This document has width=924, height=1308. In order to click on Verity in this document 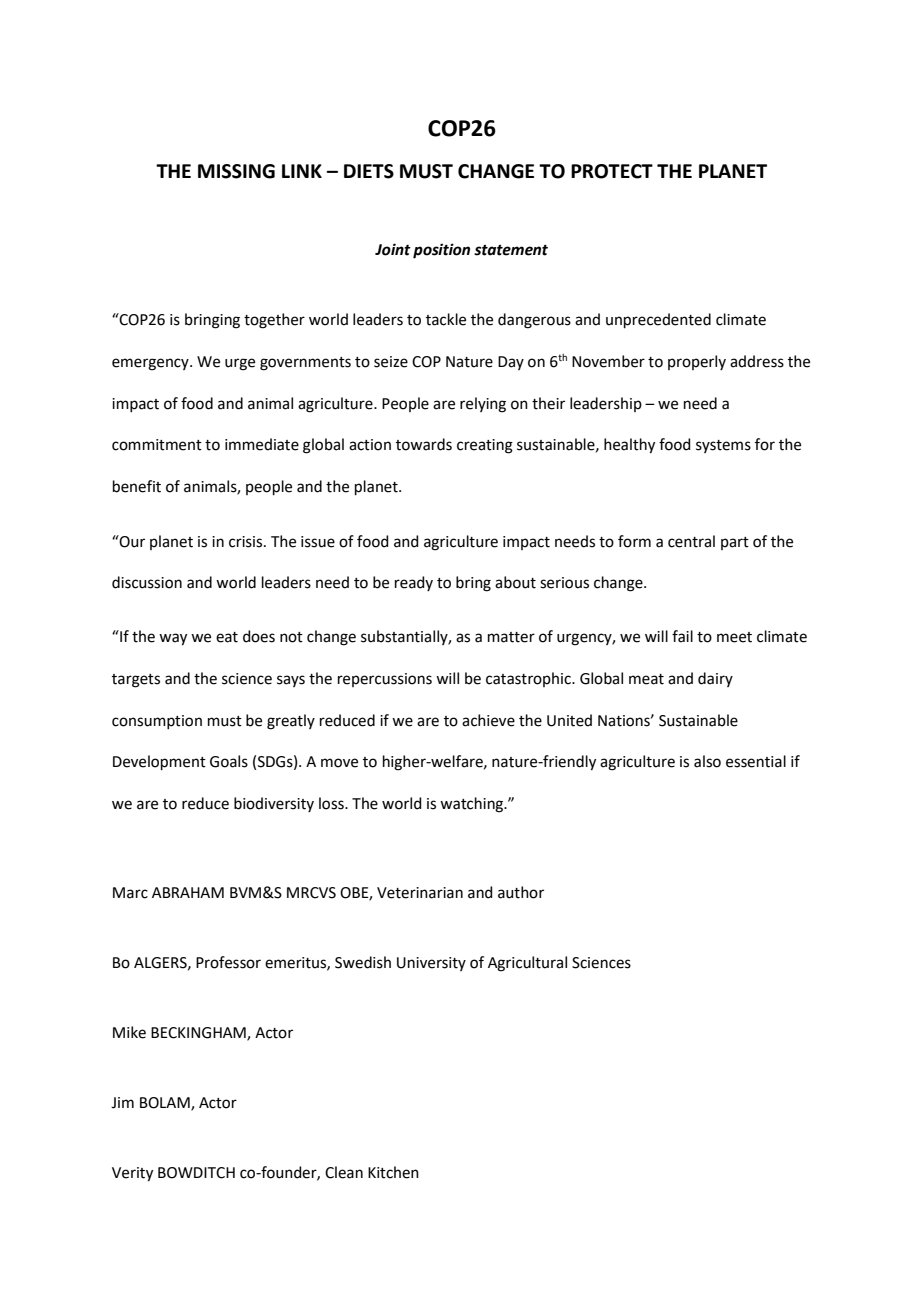, I will do `click(132, 1174)`.
